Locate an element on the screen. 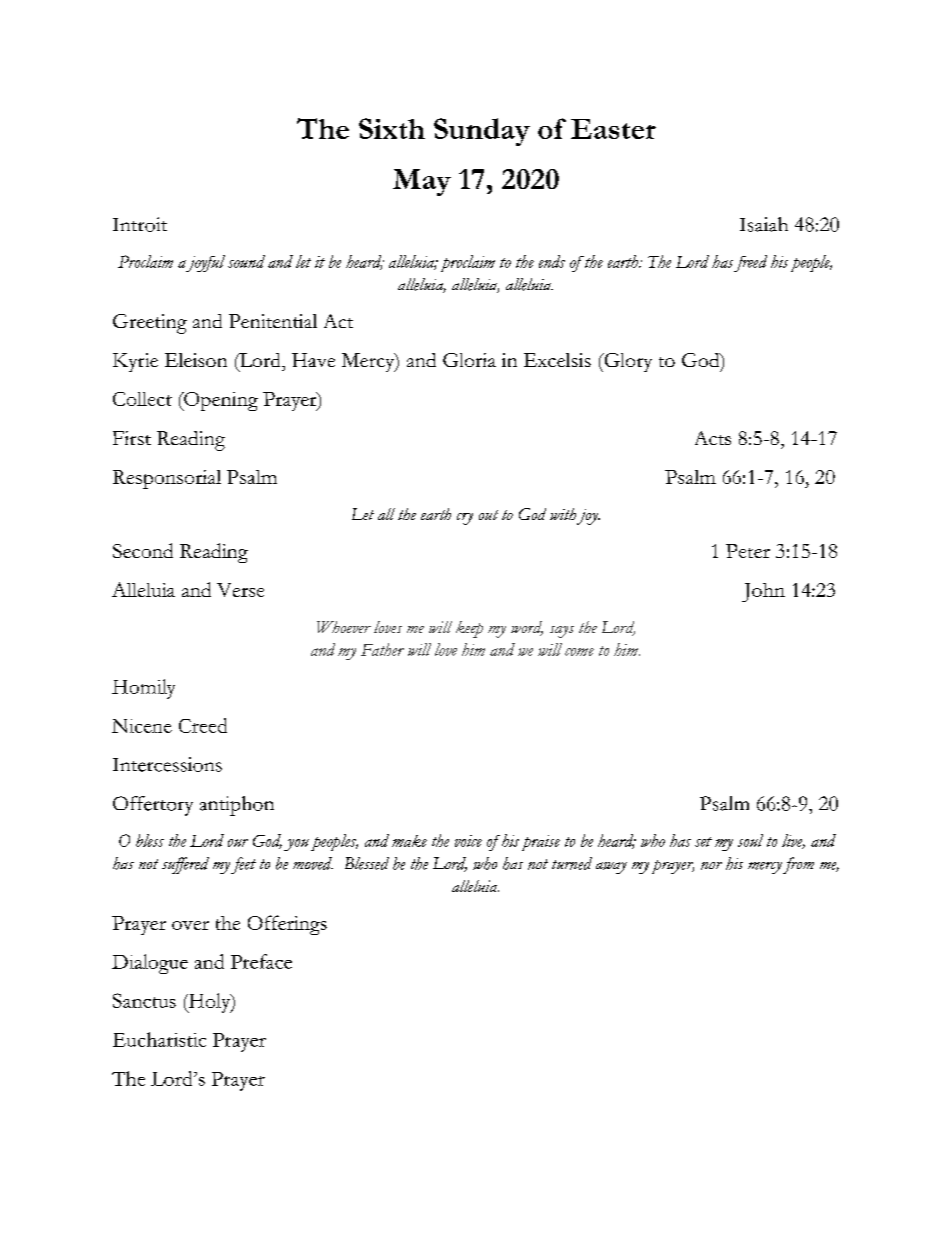 The width and height of the screenshot is (952, 1233). Holy is located at coordinates (209, 1003).
